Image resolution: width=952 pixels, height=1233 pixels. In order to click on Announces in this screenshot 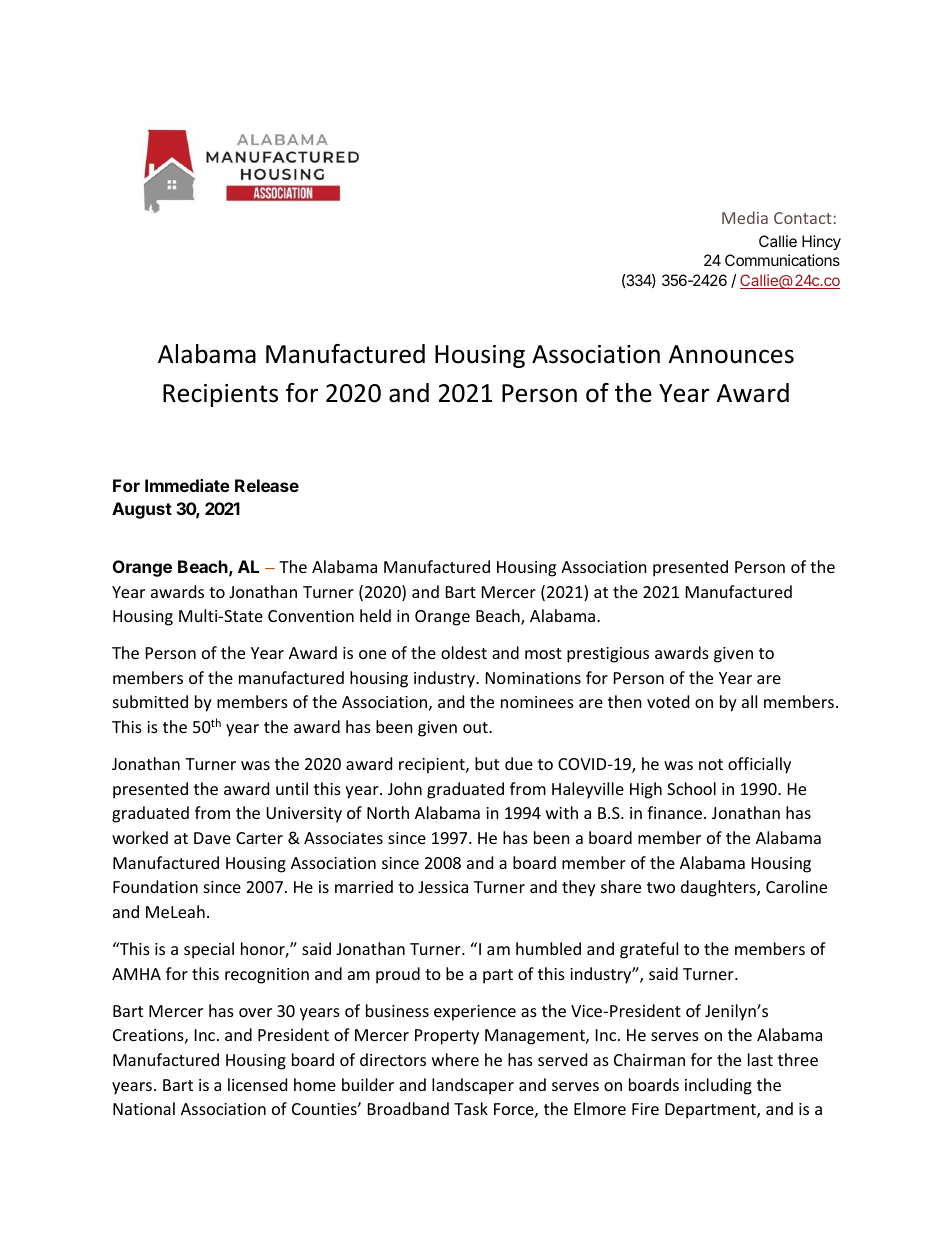, I will do `click(731, 354)`.
